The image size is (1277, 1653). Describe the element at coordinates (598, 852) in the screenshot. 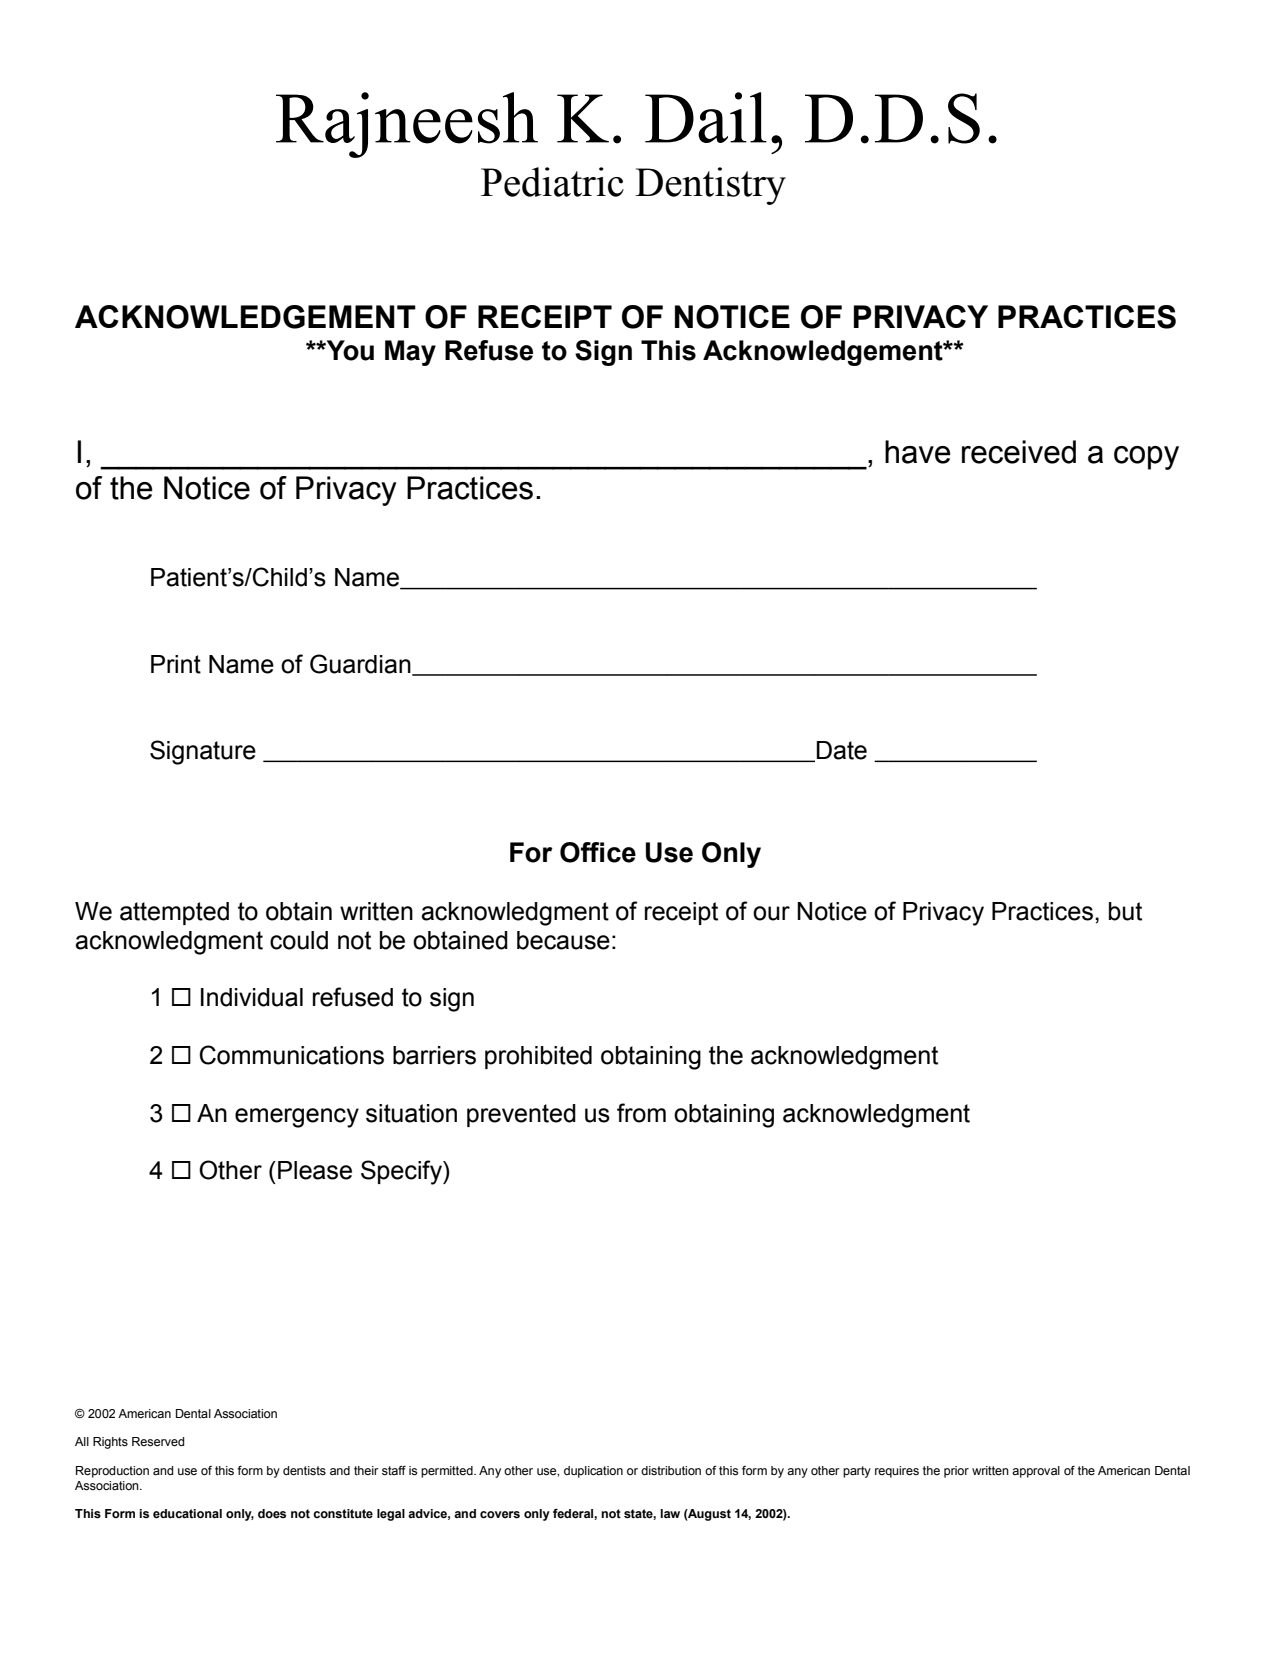

I see `Office` at that location.
